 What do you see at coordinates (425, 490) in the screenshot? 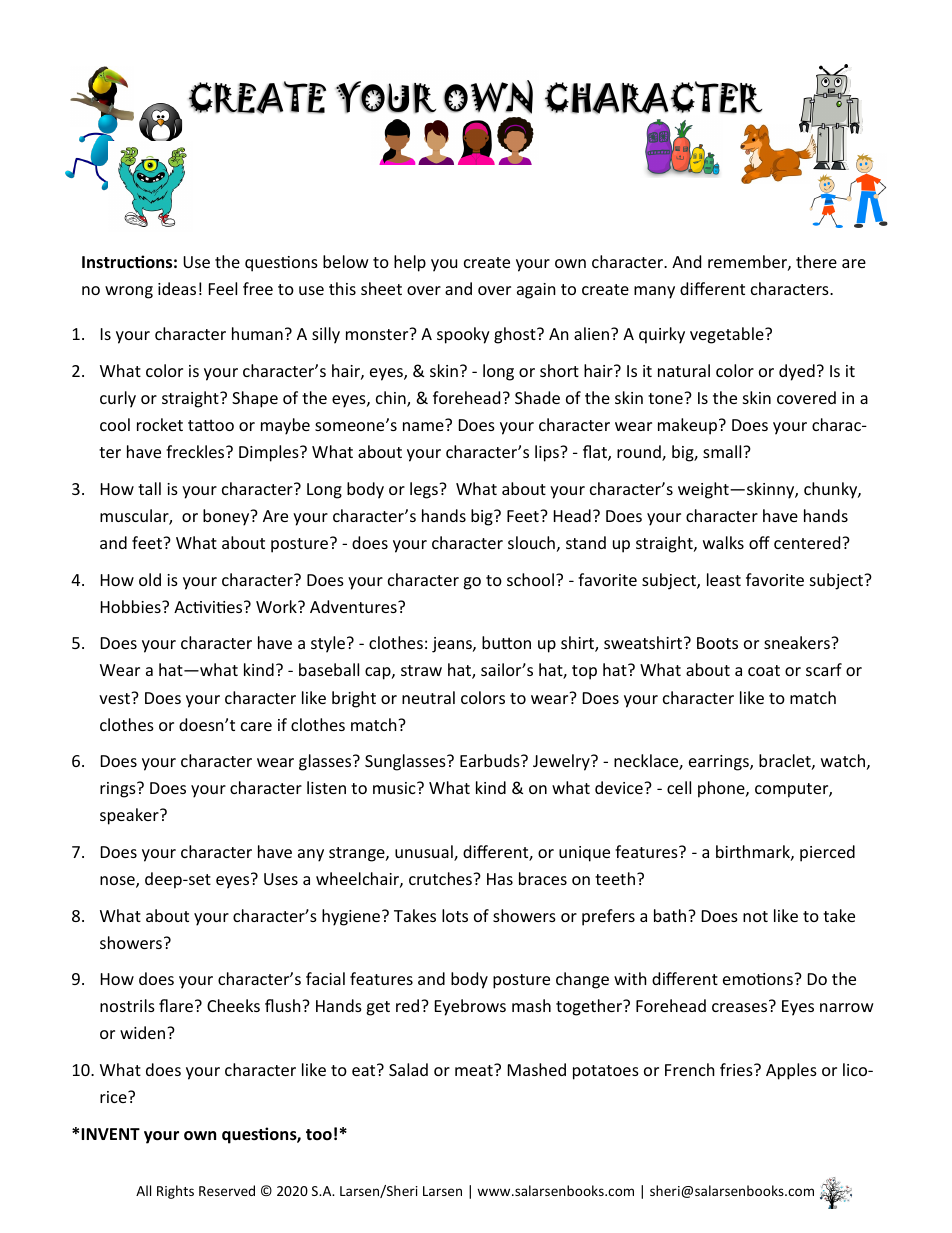
I see `legs` at bounding box center [425, 490].
